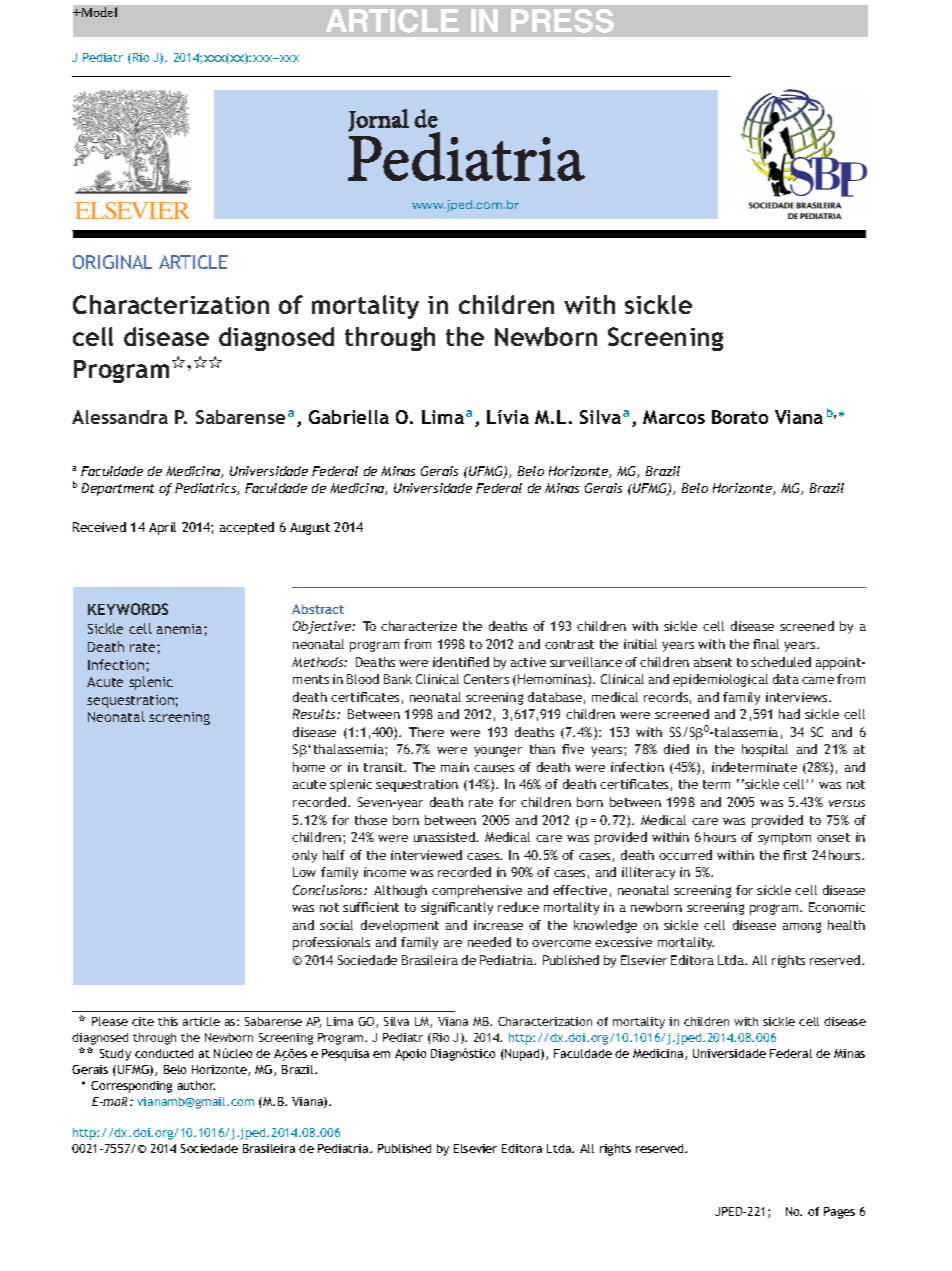  I want to click on ORIGINAL, so click(112, 262).
